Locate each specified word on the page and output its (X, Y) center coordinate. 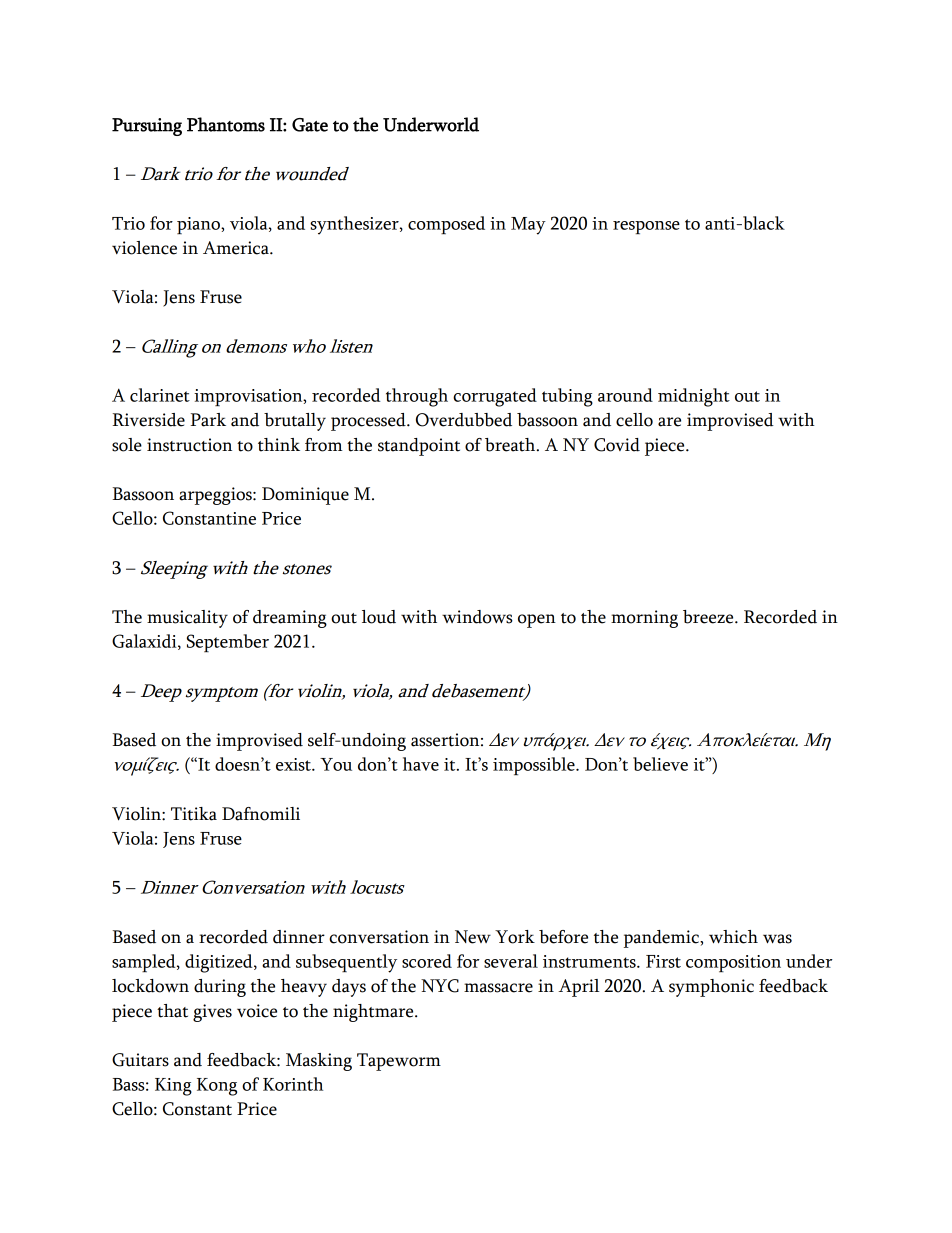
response (646, 227)
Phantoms (226, 124)
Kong (217, 1087)
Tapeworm (399, 1062)
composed (446, 225)
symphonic (711, 988)
